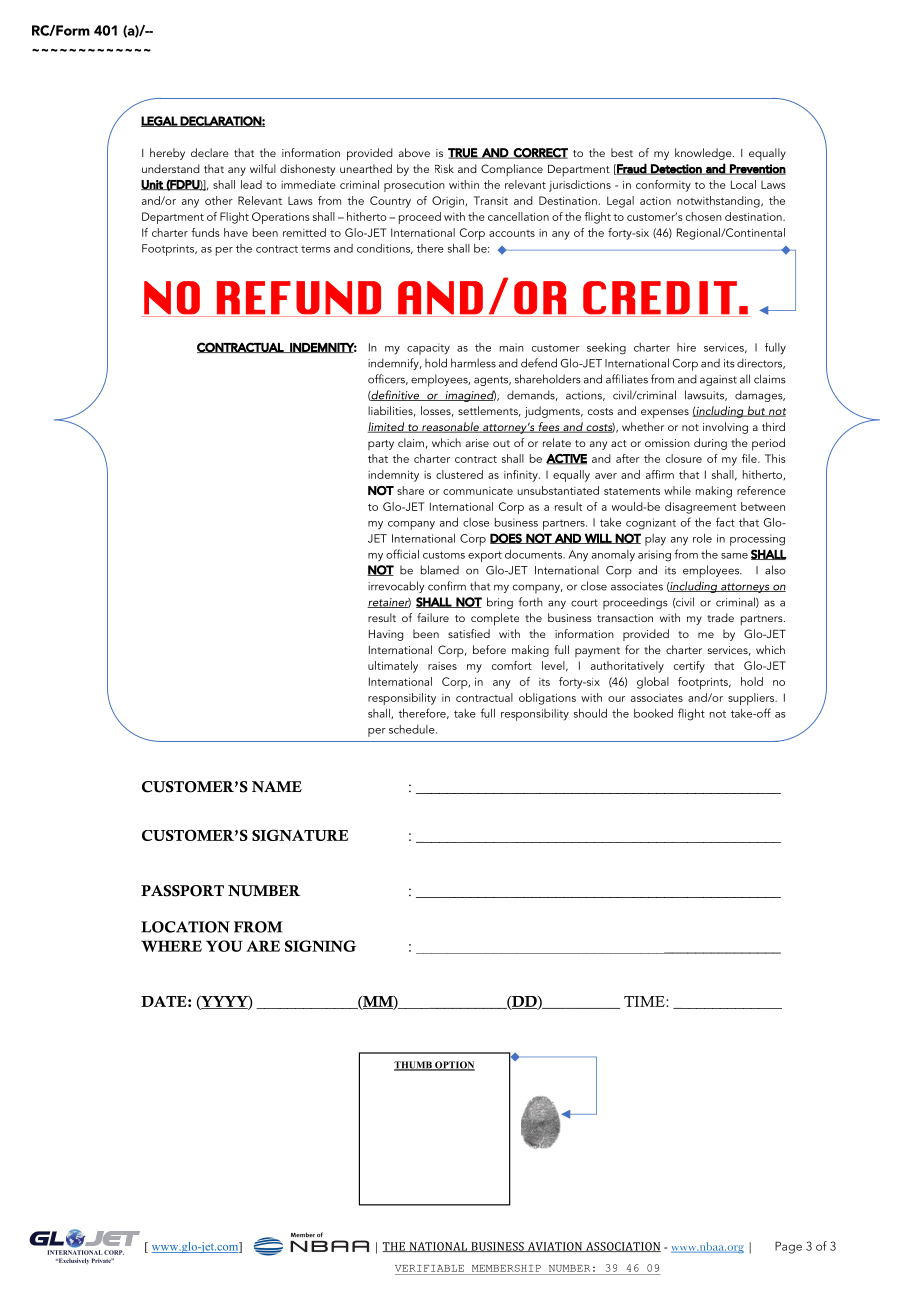 Image resolution: width=924 pixels, height=1308 pixels. What do you see at coordinates (506, 1268) in the image?
I see `MEMBERSHIP` at bounding box center [506, 1268].
